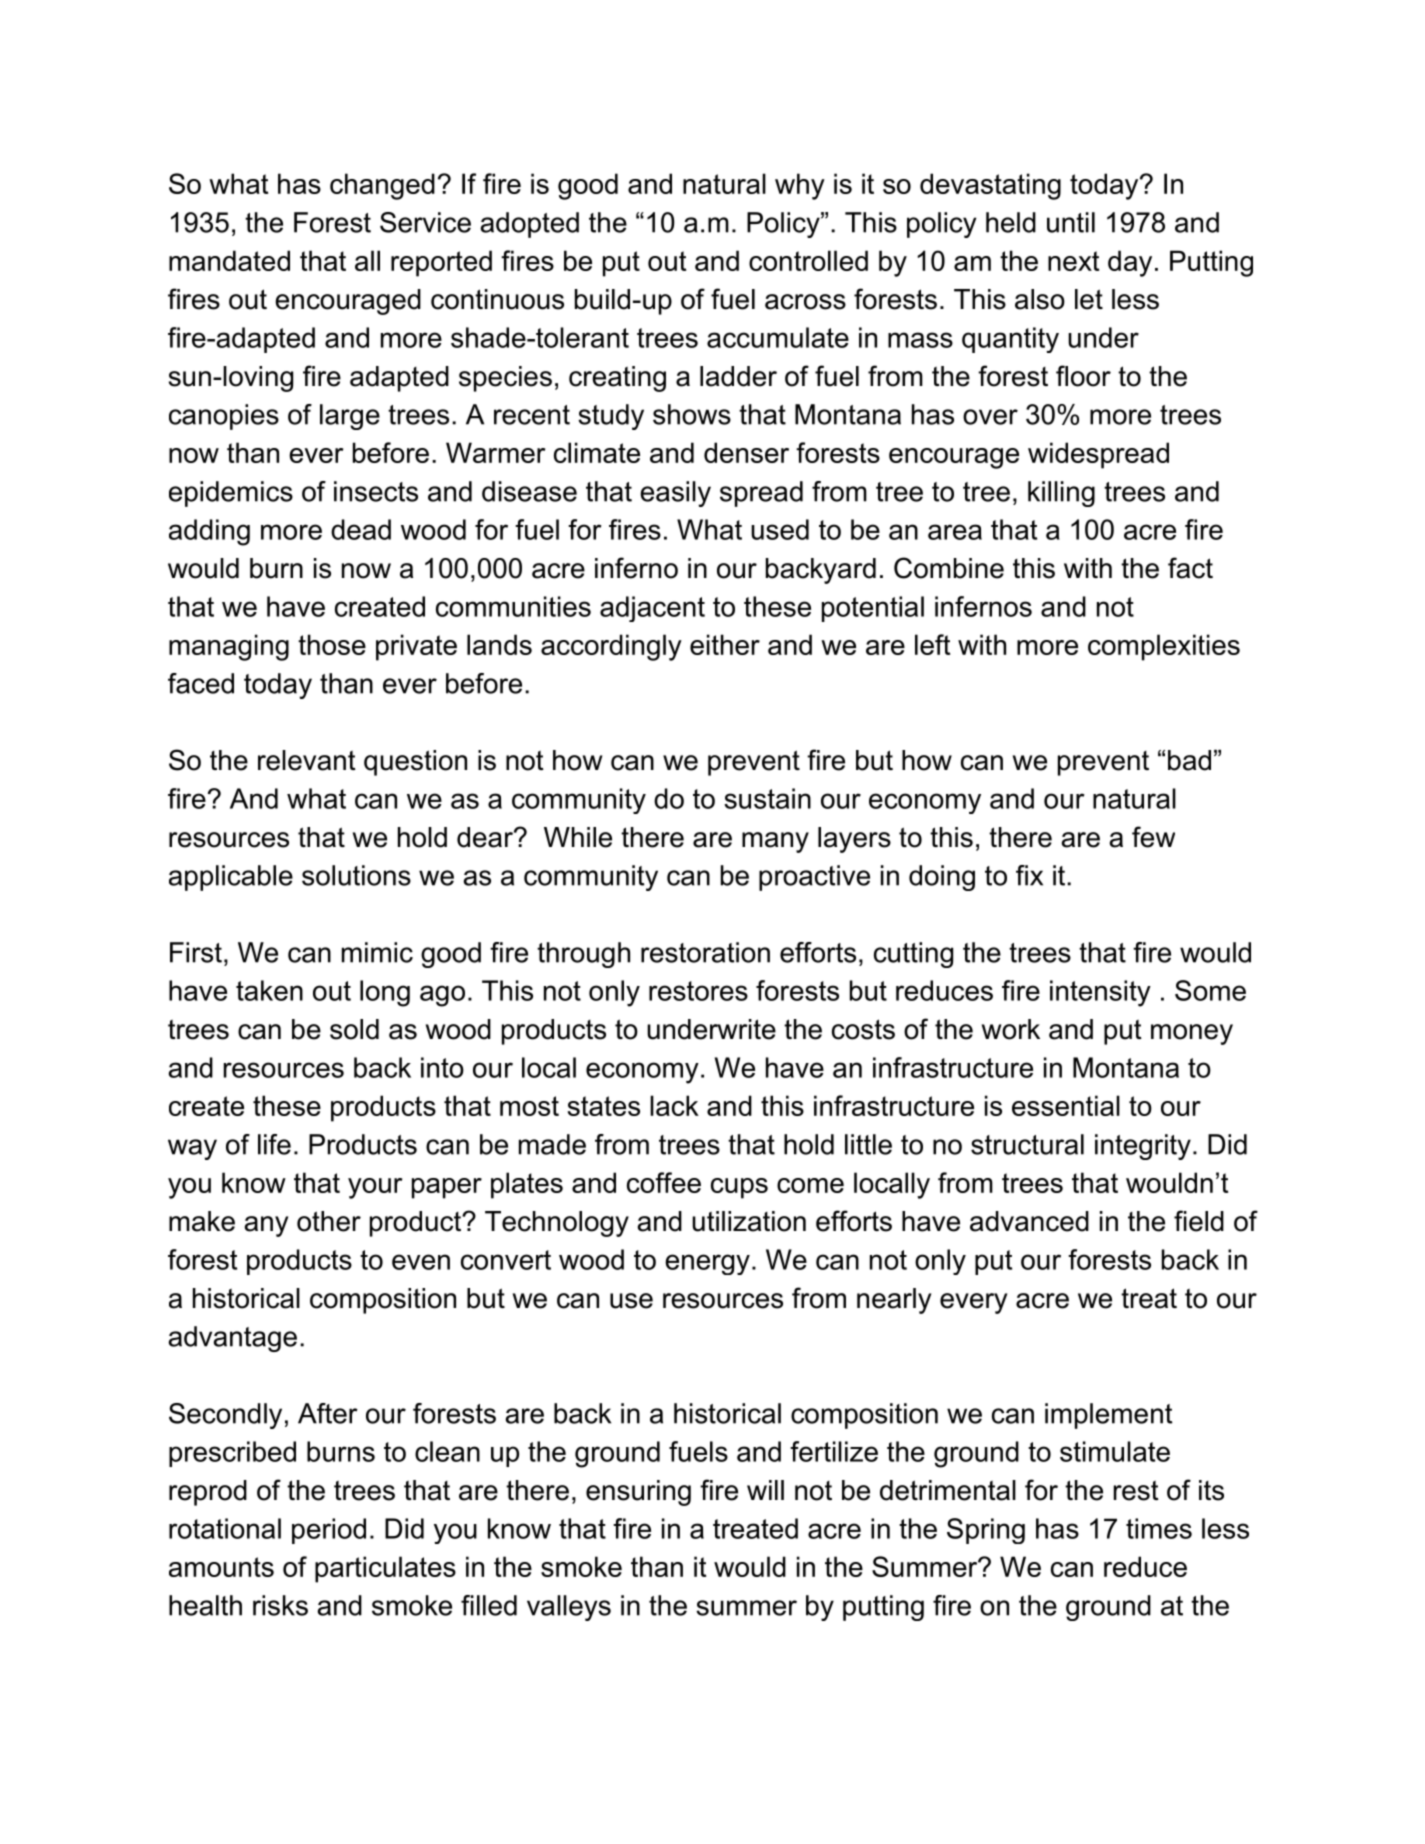 This image has height=1844, width=1425. Describe the element at coordinates (274, 1144) in the image. I see `life` at that location.
